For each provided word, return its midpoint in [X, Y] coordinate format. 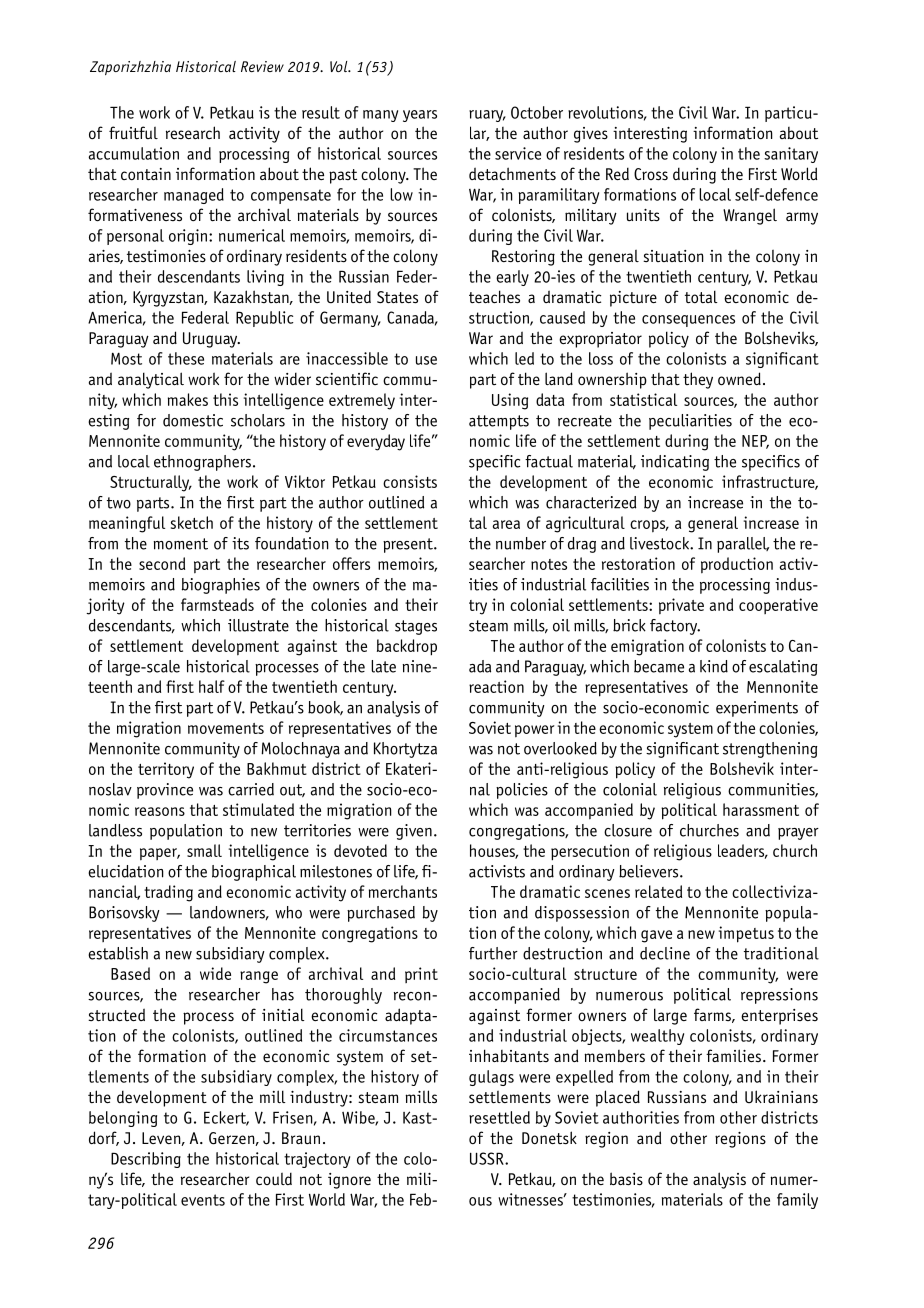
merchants [403, 891]
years [420, 116]
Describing [146, 1160]
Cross [651, 174]
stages [416, 627]
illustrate [258, 625]
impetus [746, 934]
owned [739, 379]
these [186, 358]
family [797, 1201]
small [204, 850]
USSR [488, 1158]
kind [714, 666]
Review [262, 66]
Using [510, 401]
